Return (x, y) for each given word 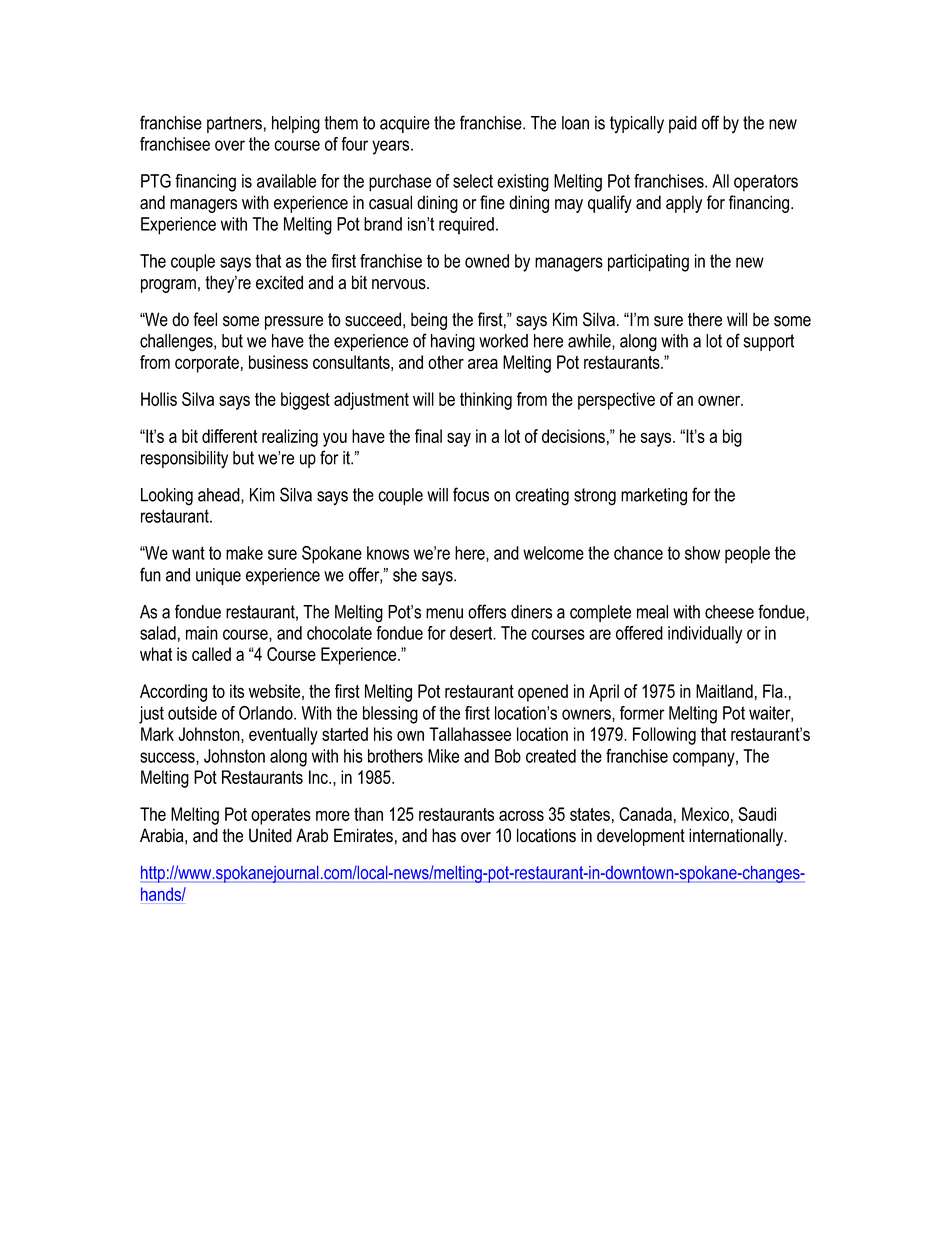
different (229, 436)
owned (487, 261)
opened (543, 693)
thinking (486, 401)
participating (648, 263)
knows (388, 553)
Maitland (724, 691)
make (244, 553)
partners (234, 124)
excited (279, 282)
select (473, 181)
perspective (616, 401)
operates (281, 816)
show (702, 553)
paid (683, 124)
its (237, 691)
